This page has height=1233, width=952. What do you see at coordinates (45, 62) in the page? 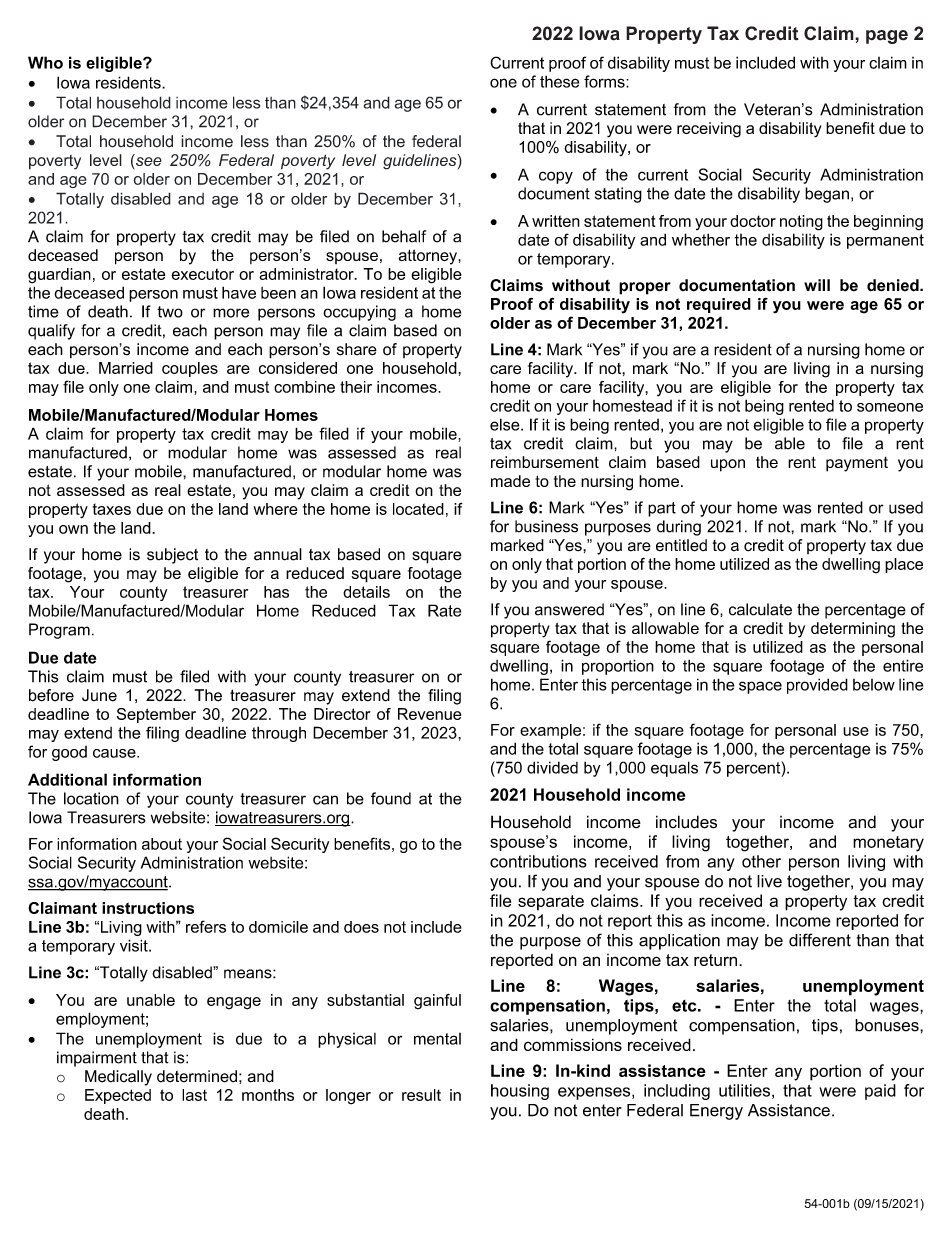
I see `Who` at bounding box center [45, 62].
